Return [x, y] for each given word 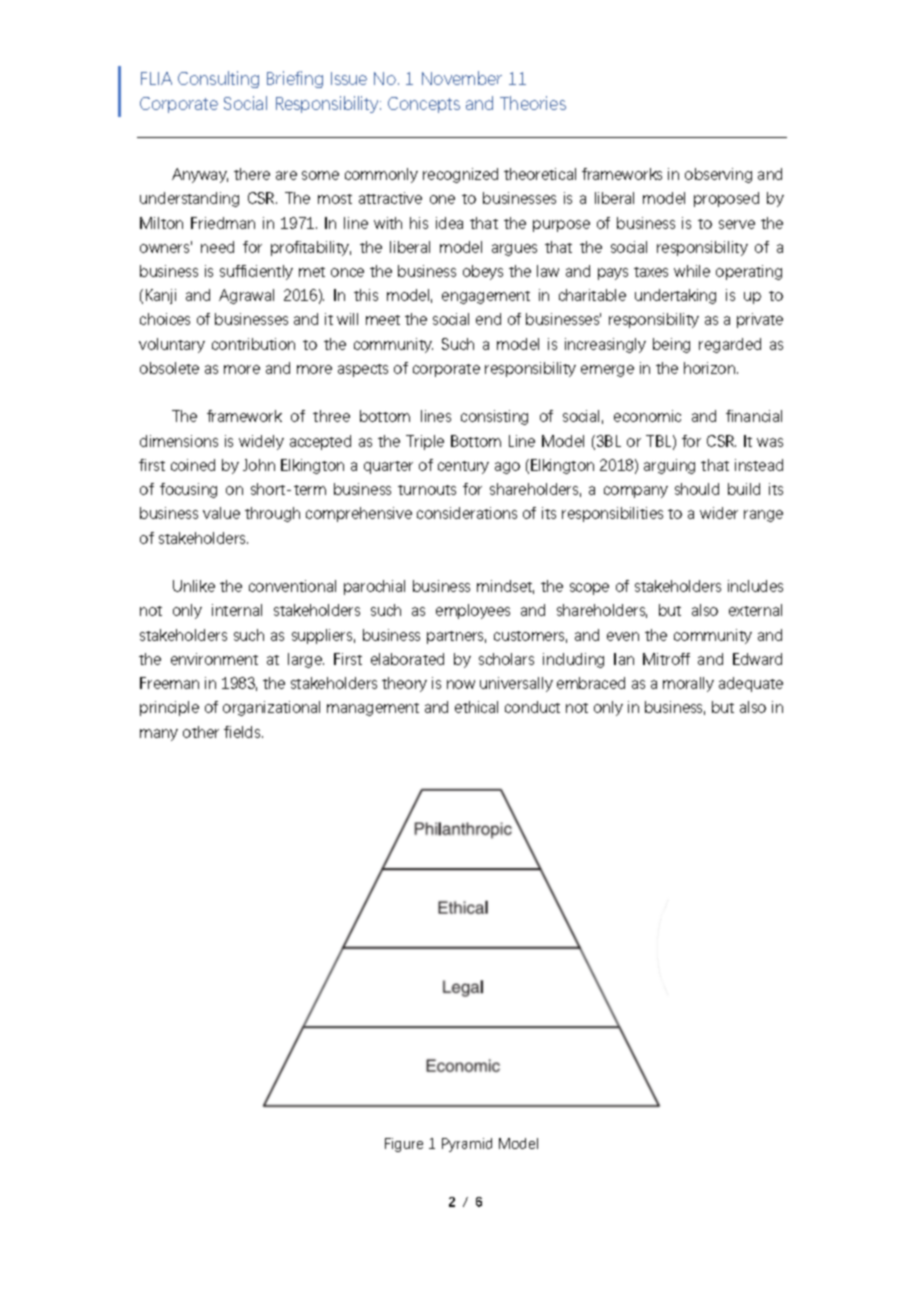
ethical [476, 707]
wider [719, 513]
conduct [532, 707]
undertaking [675, 296]
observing [718, 175]
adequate [751, 684]
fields [243, 732]
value [221, 513]
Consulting [218, 79]
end [488, 319]
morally [688, 684]
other [201, 732]
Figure [404, 1145]
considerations [467, 513]
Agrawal [246, 296]
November [462, 78]
